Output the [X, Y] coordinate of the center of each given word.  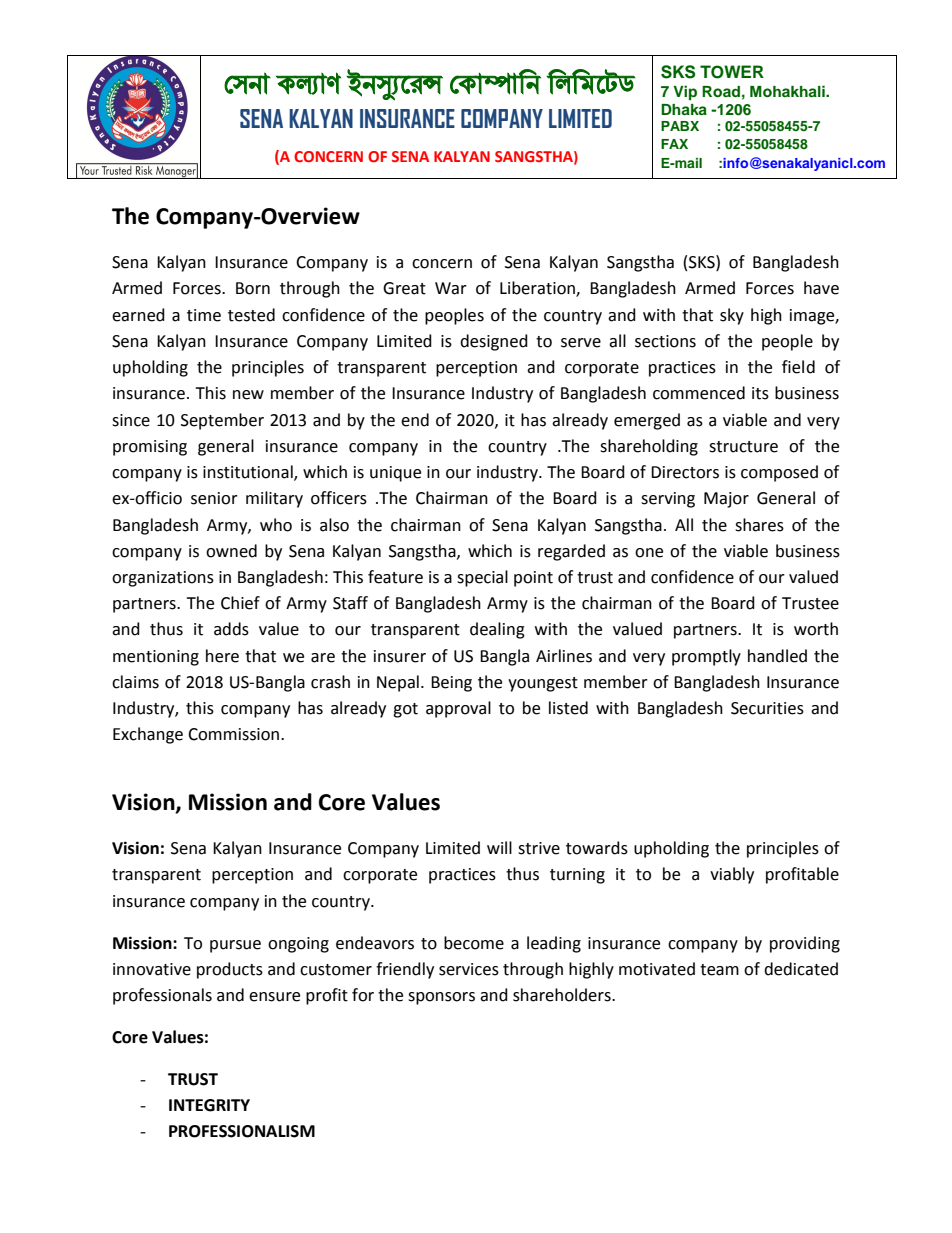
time [204, 315]
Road [721, 91]
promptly [706, 657]
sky [732, 316]
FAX [674, 144]
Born [253, 288]
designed [494, 342]
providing [805, 944]
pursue [235, 946]
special [482, 578]
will [499, 847]
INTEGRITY [209, 1105]
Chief [240, 603]
